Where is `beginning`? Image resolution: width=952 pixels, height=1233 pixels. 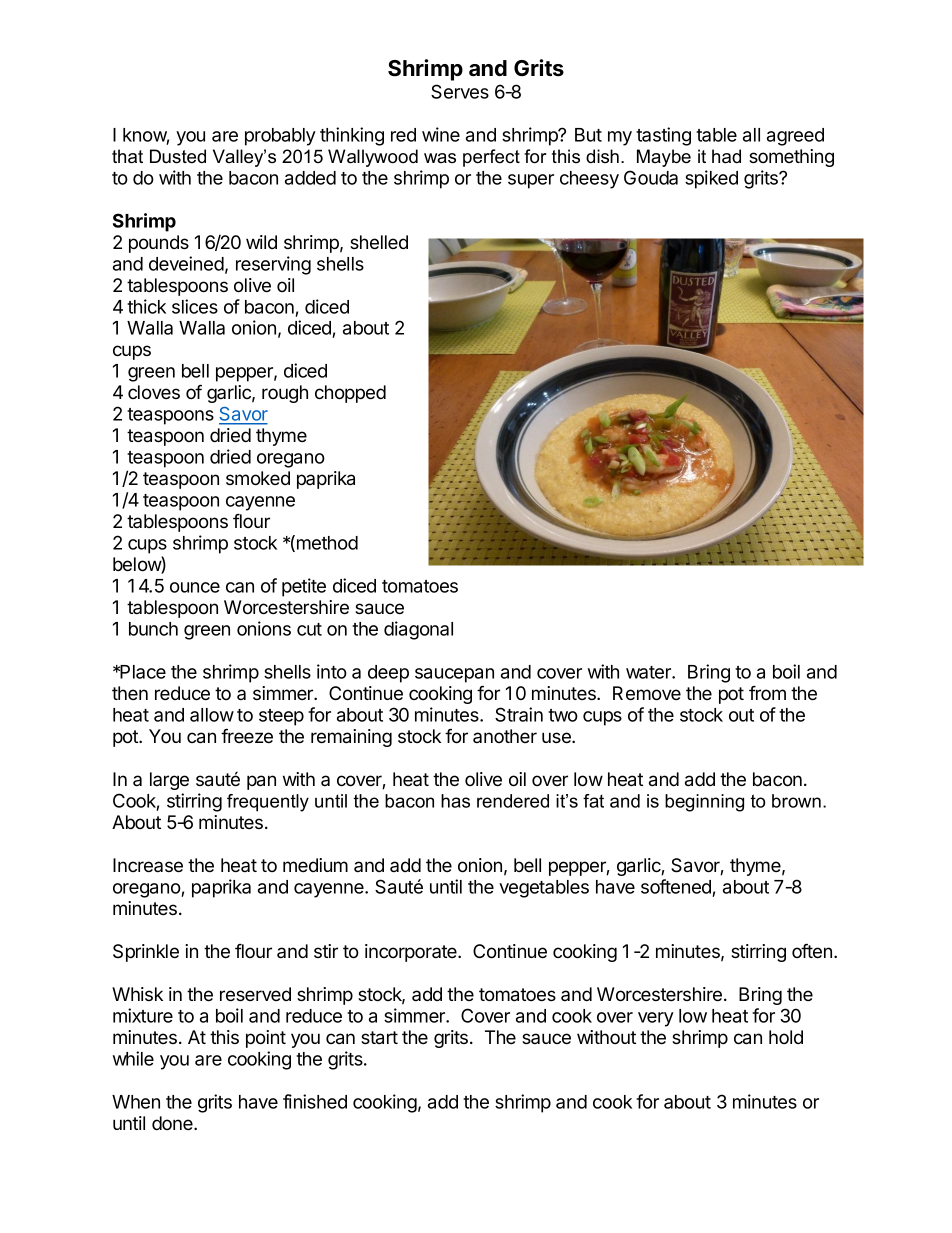
beginning is located at coordinates (704, 803).
